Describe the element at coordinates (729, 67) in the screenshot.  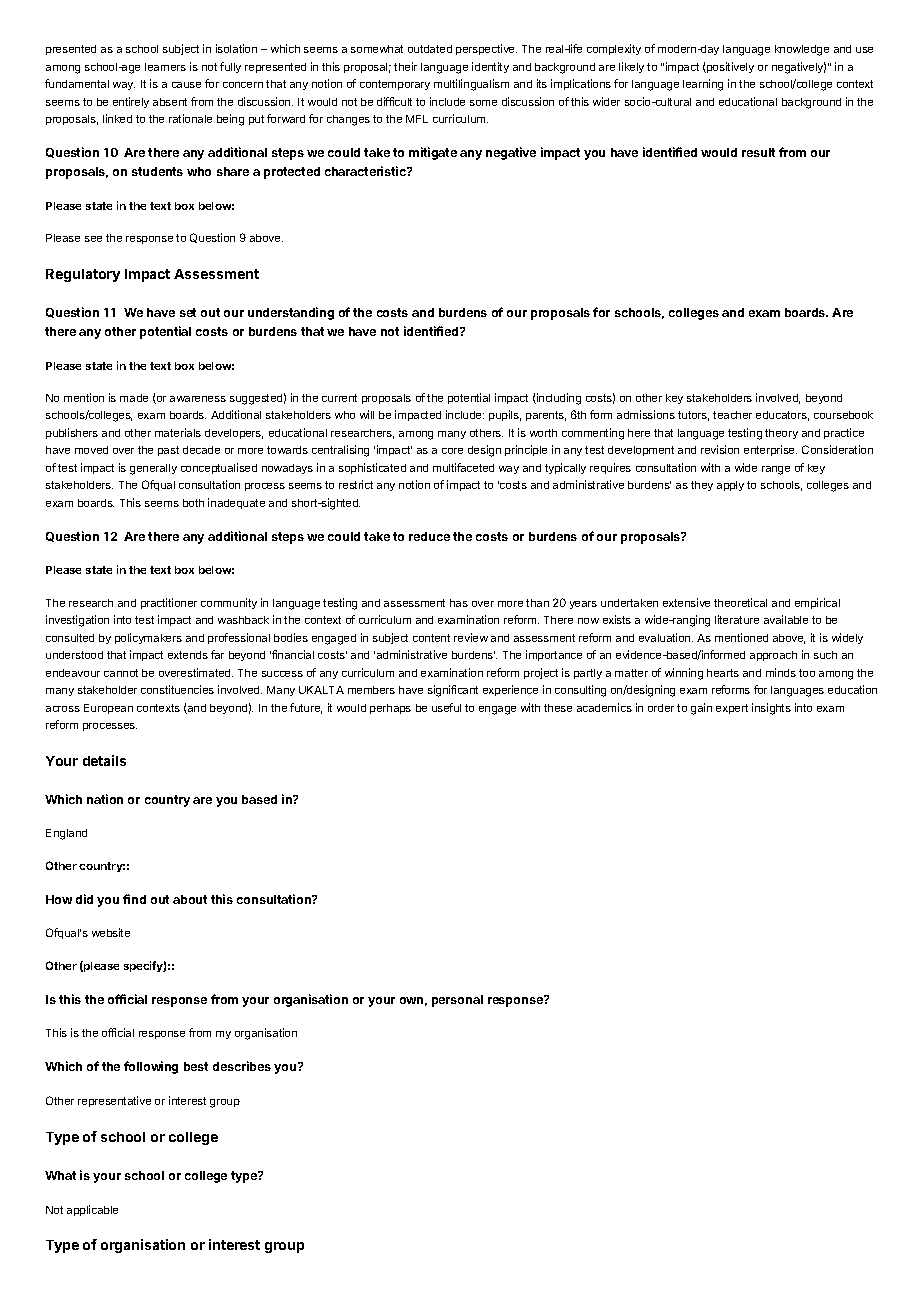
I see `positively` at that location.
